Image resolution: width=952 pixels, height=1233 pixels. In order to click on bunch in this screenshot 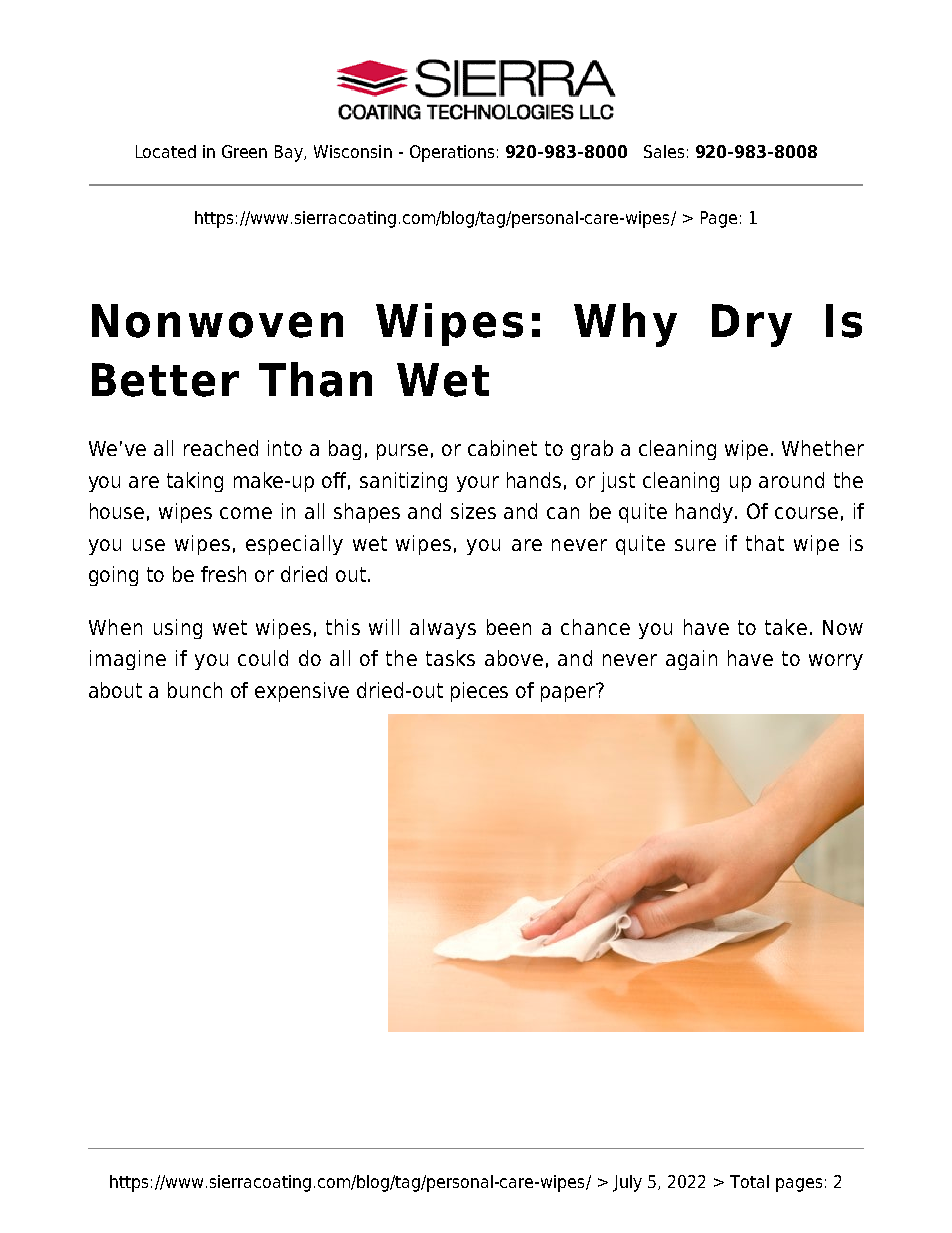, I will do `click(195, 690)`.
